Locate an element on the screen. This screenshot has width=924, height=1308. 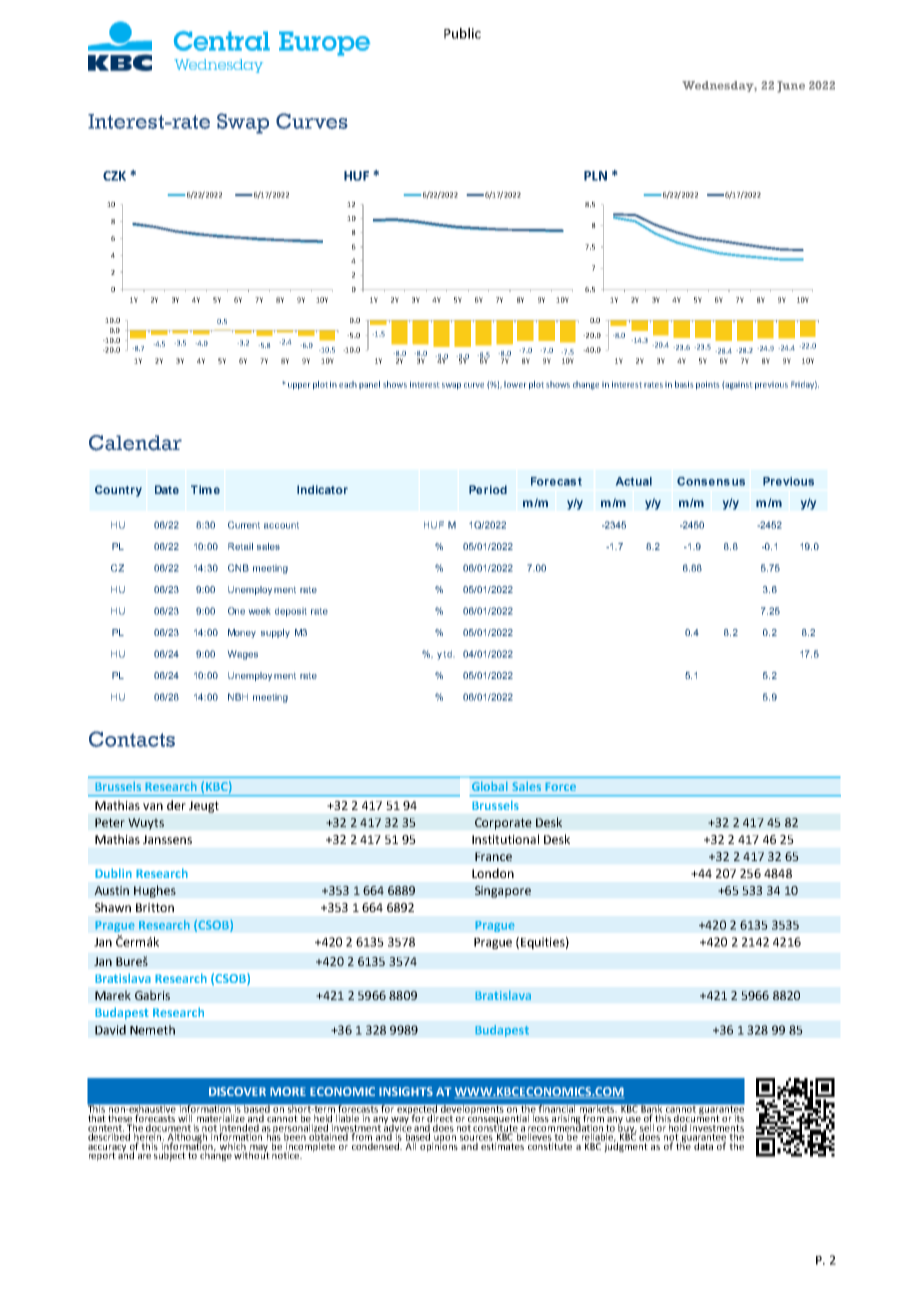
points is located at coordinates (708, 385).
